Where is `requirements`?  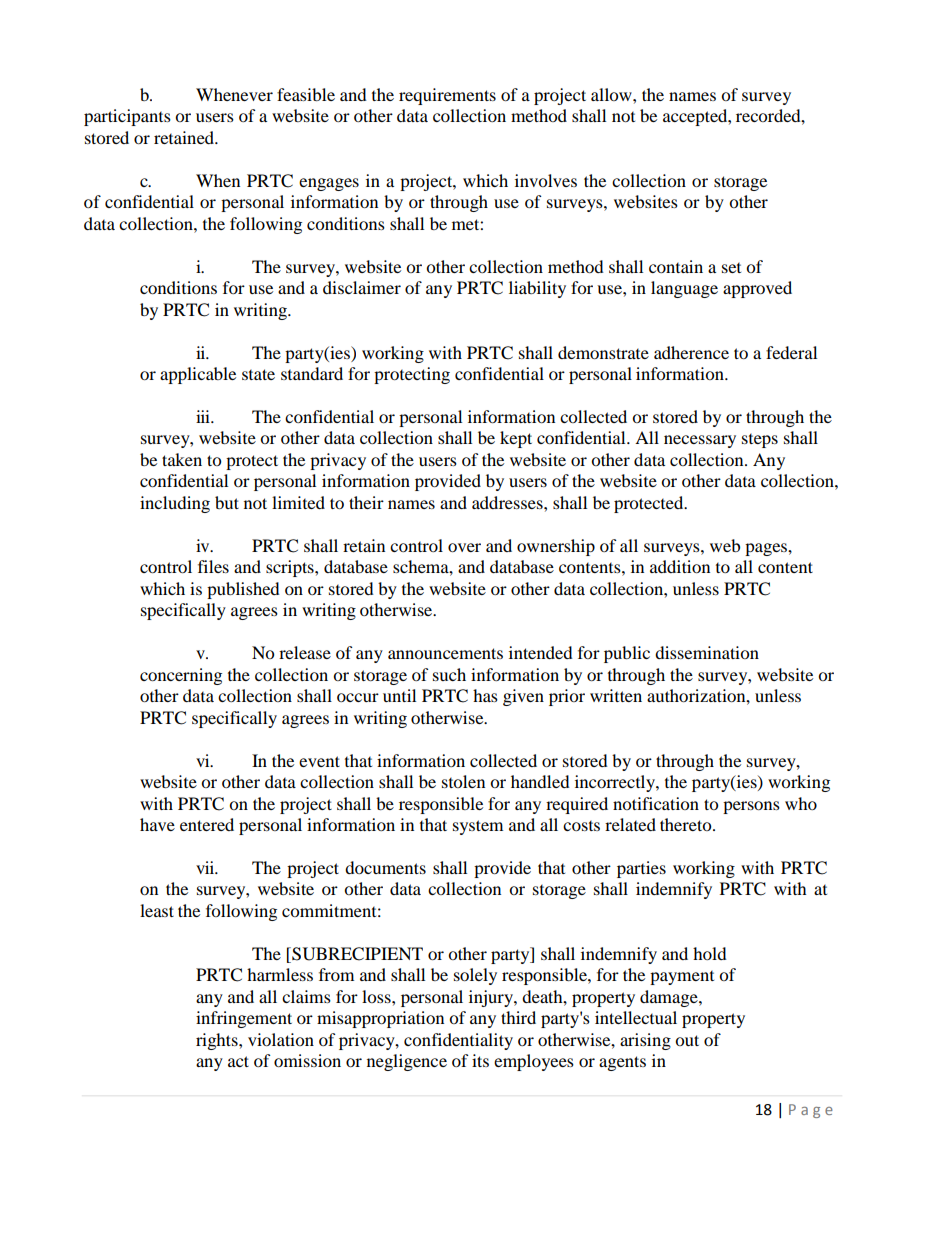 requirements is located at coordinates (447, 96).
